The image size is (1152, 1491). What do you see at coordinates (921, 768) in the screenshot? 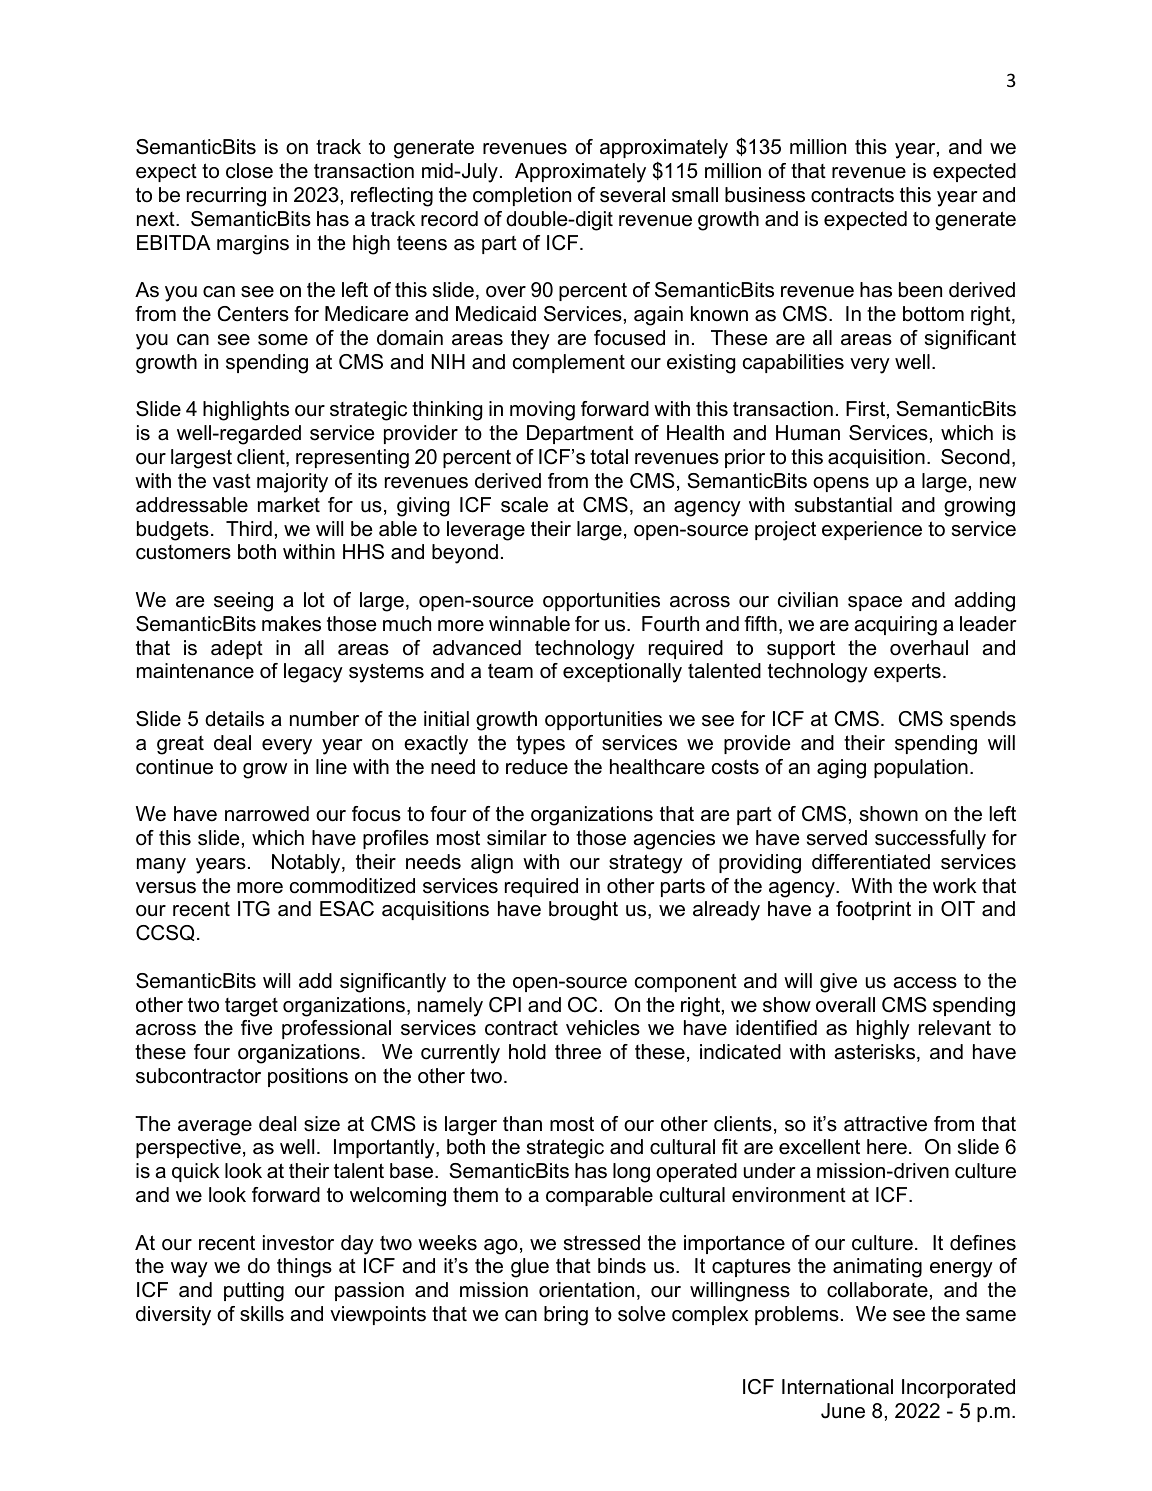
I see `population` at bounding box center [921, 768].
